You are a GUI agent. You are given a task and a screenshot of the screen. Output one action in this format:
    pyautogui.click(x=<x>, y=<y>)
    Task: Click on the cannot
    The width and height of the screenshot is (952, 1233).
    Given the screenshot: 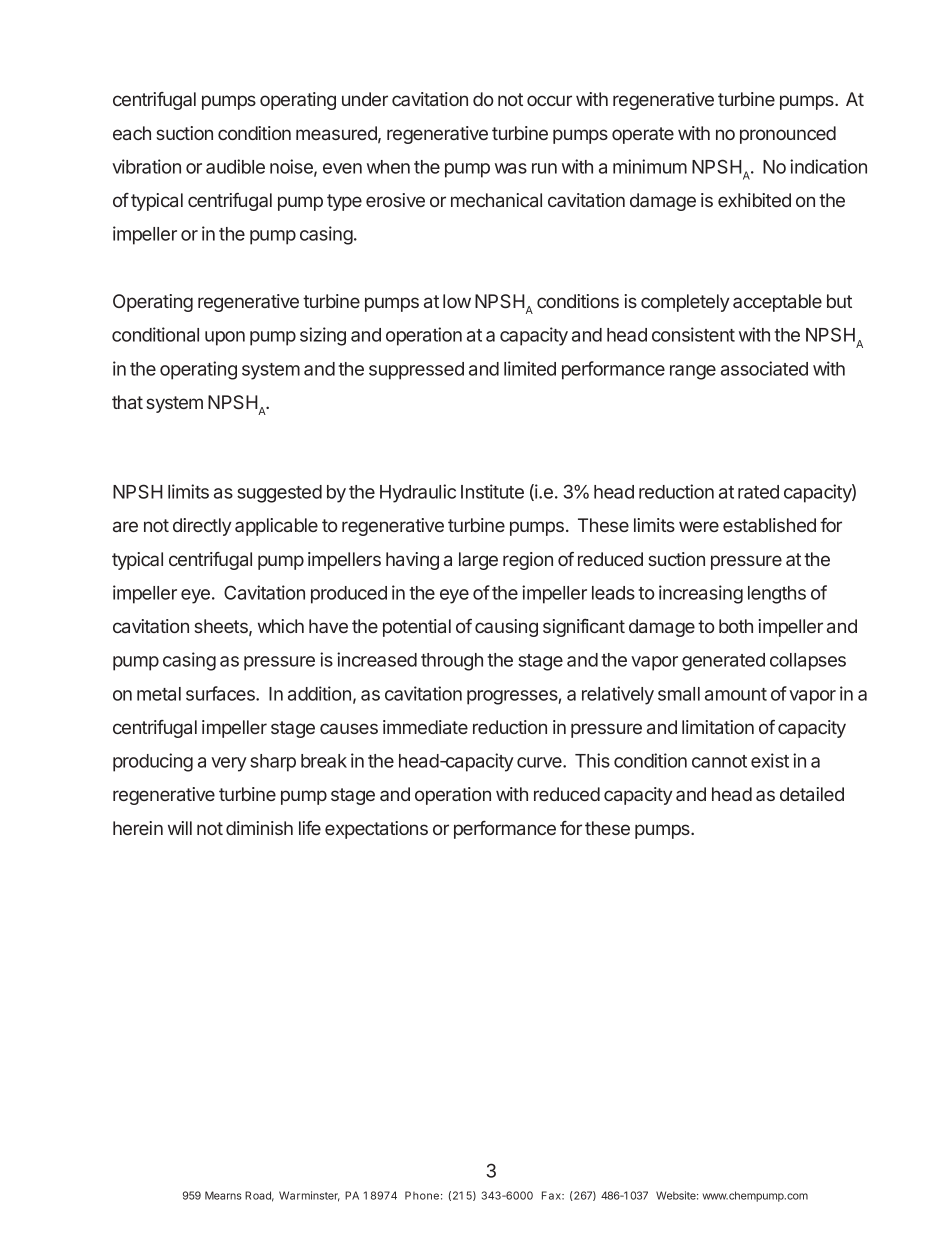 What is the action you would take?
    pyautogui.click(x=719, y=761)
